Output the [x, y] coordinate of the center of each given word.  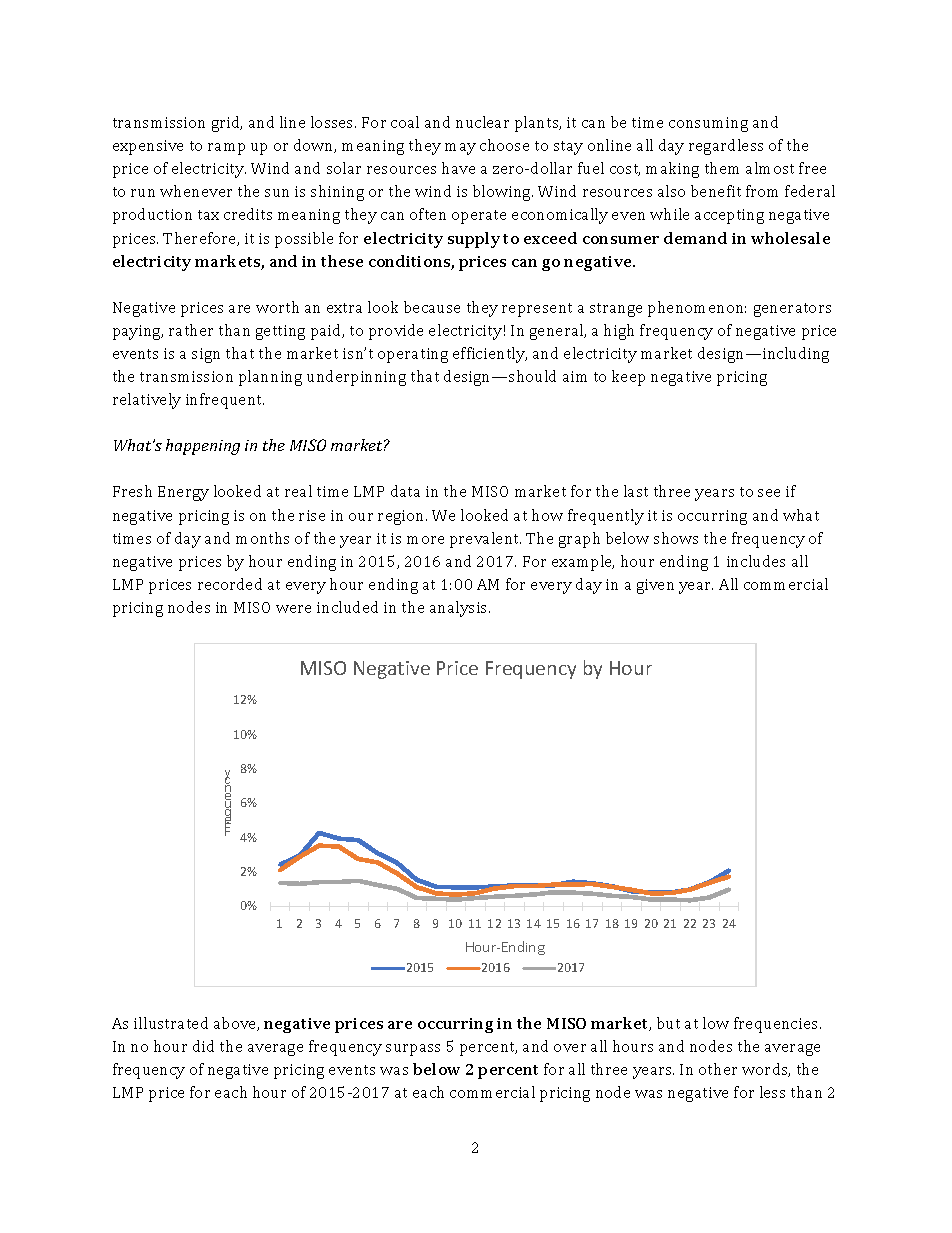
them [722, 168]
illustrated [171, 1023]
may [460, 149]
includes [756, 561]
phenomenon [697, 309]
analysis [460, 609]
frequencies [775, 1025]
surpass [413, 1050]
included [347, 607]
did [203, 1046]
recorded [230, 584]
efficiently [490, 355]
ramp [226, 149]
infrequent [225, 401]
